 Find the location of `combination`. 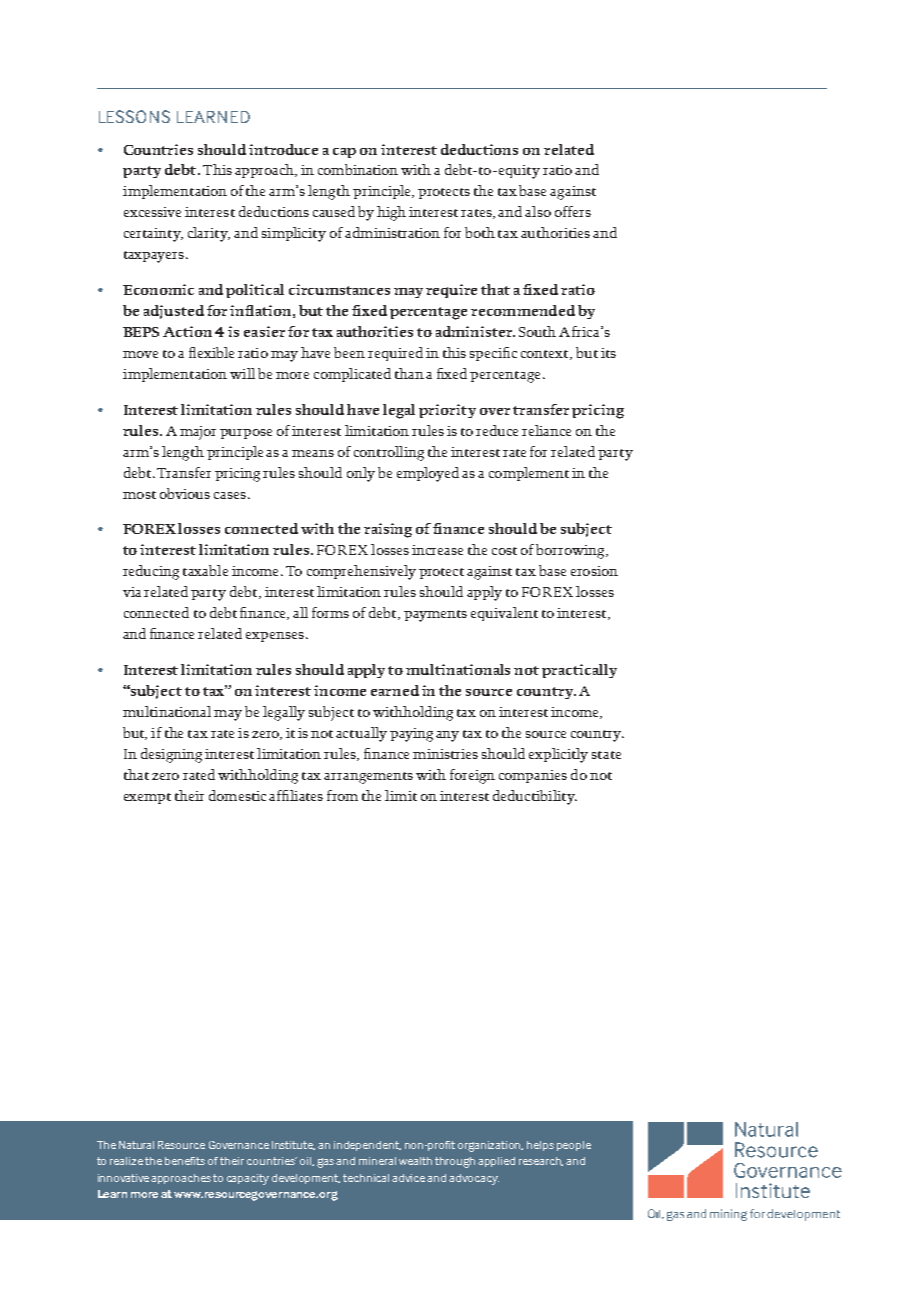

combination is located at coordinates (358, 169).
